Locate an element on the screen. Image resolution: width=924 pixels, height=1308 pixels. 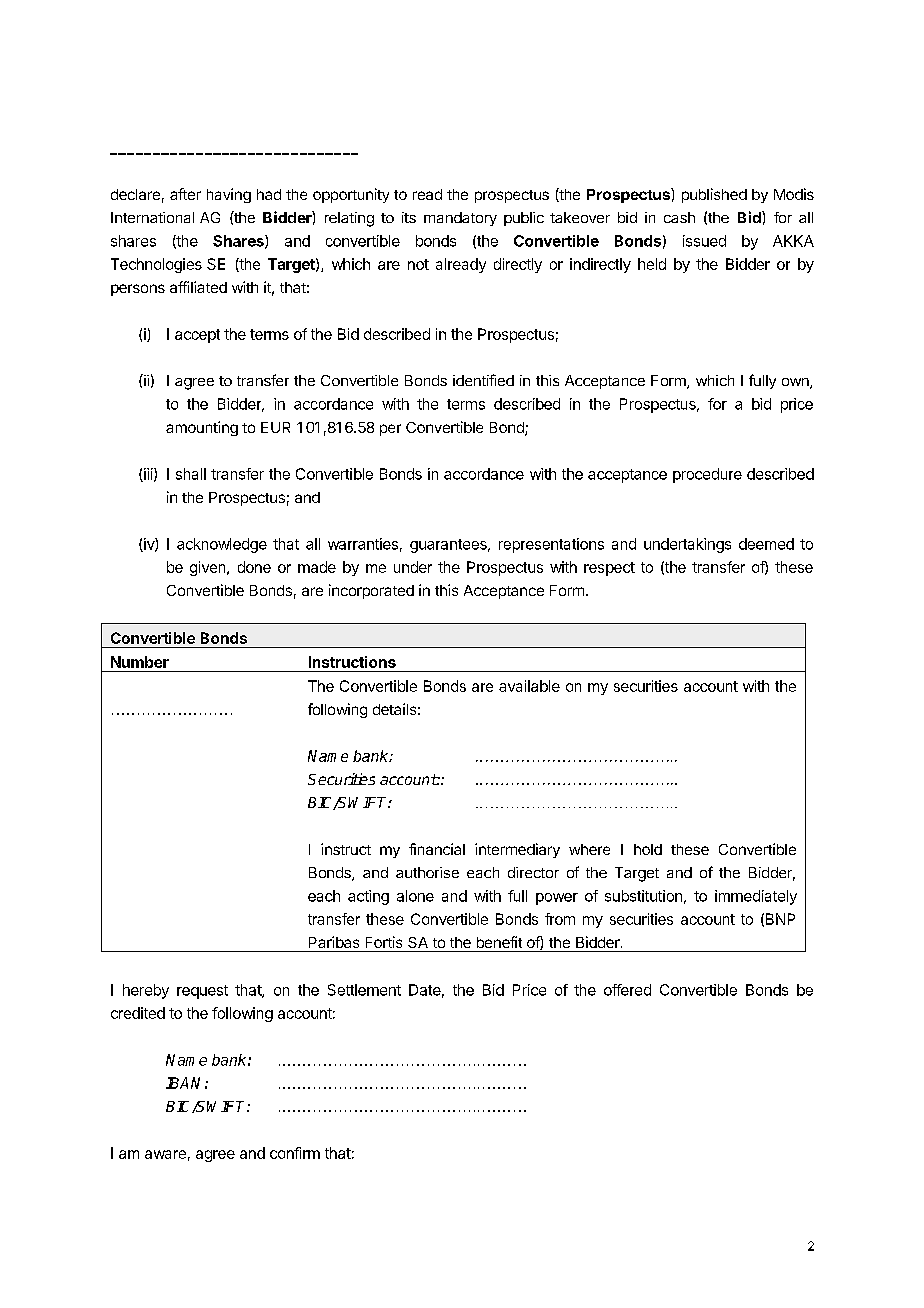
offered is located at coordinates (627, 990).
